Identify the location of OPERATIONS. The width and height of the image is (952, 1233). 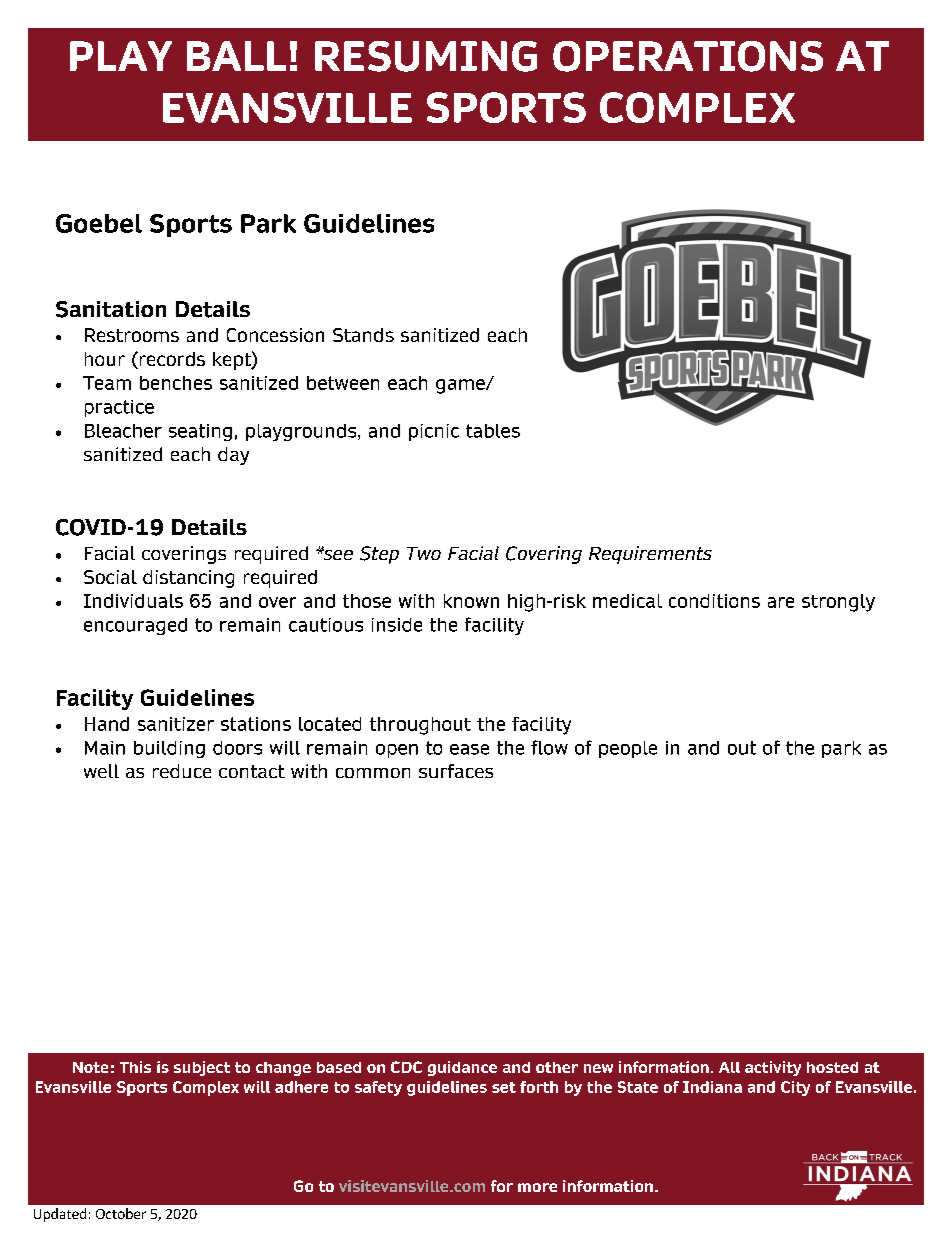
(688, 56).
